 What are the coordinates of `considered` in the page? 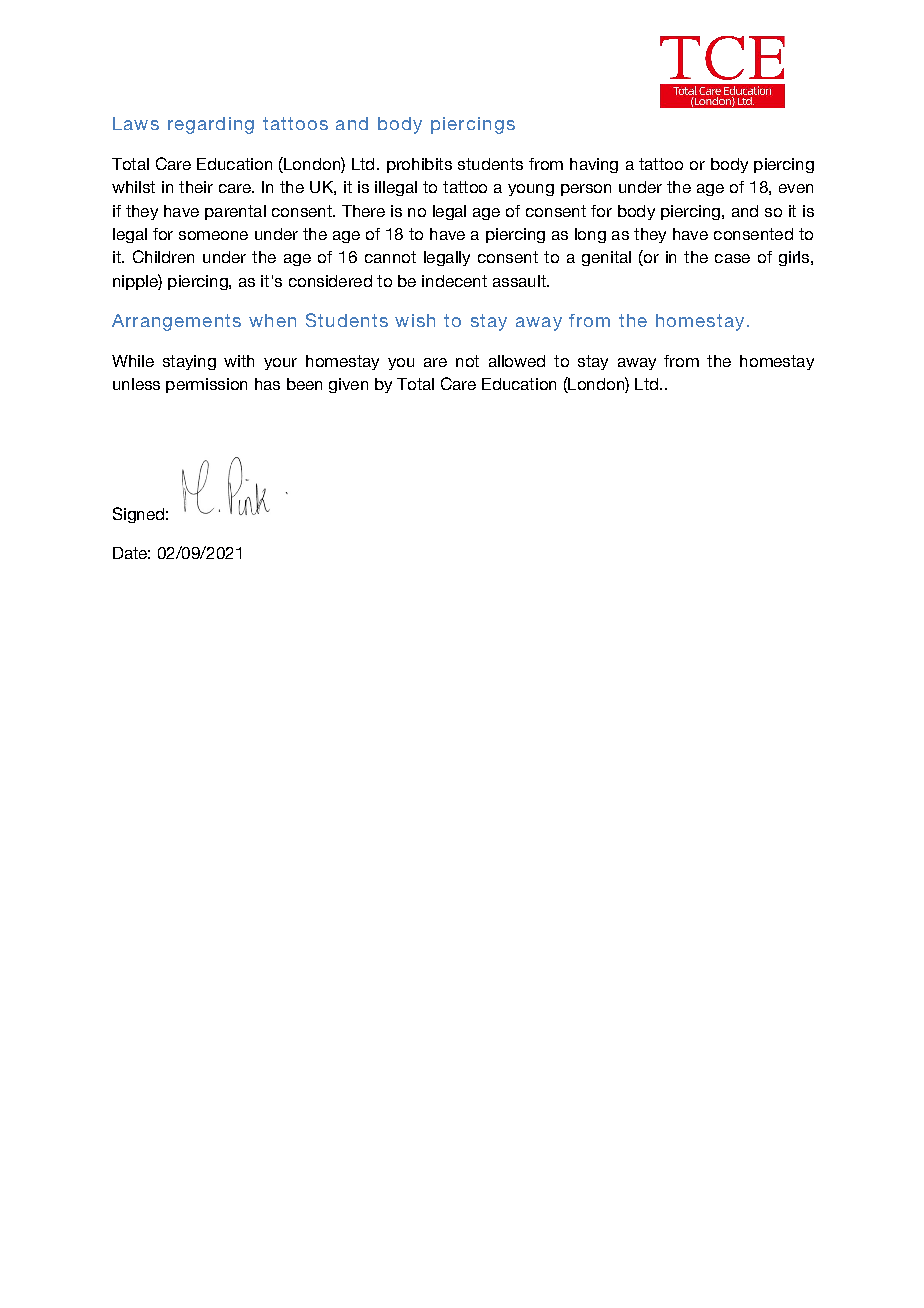 It's located at (330, 281).
